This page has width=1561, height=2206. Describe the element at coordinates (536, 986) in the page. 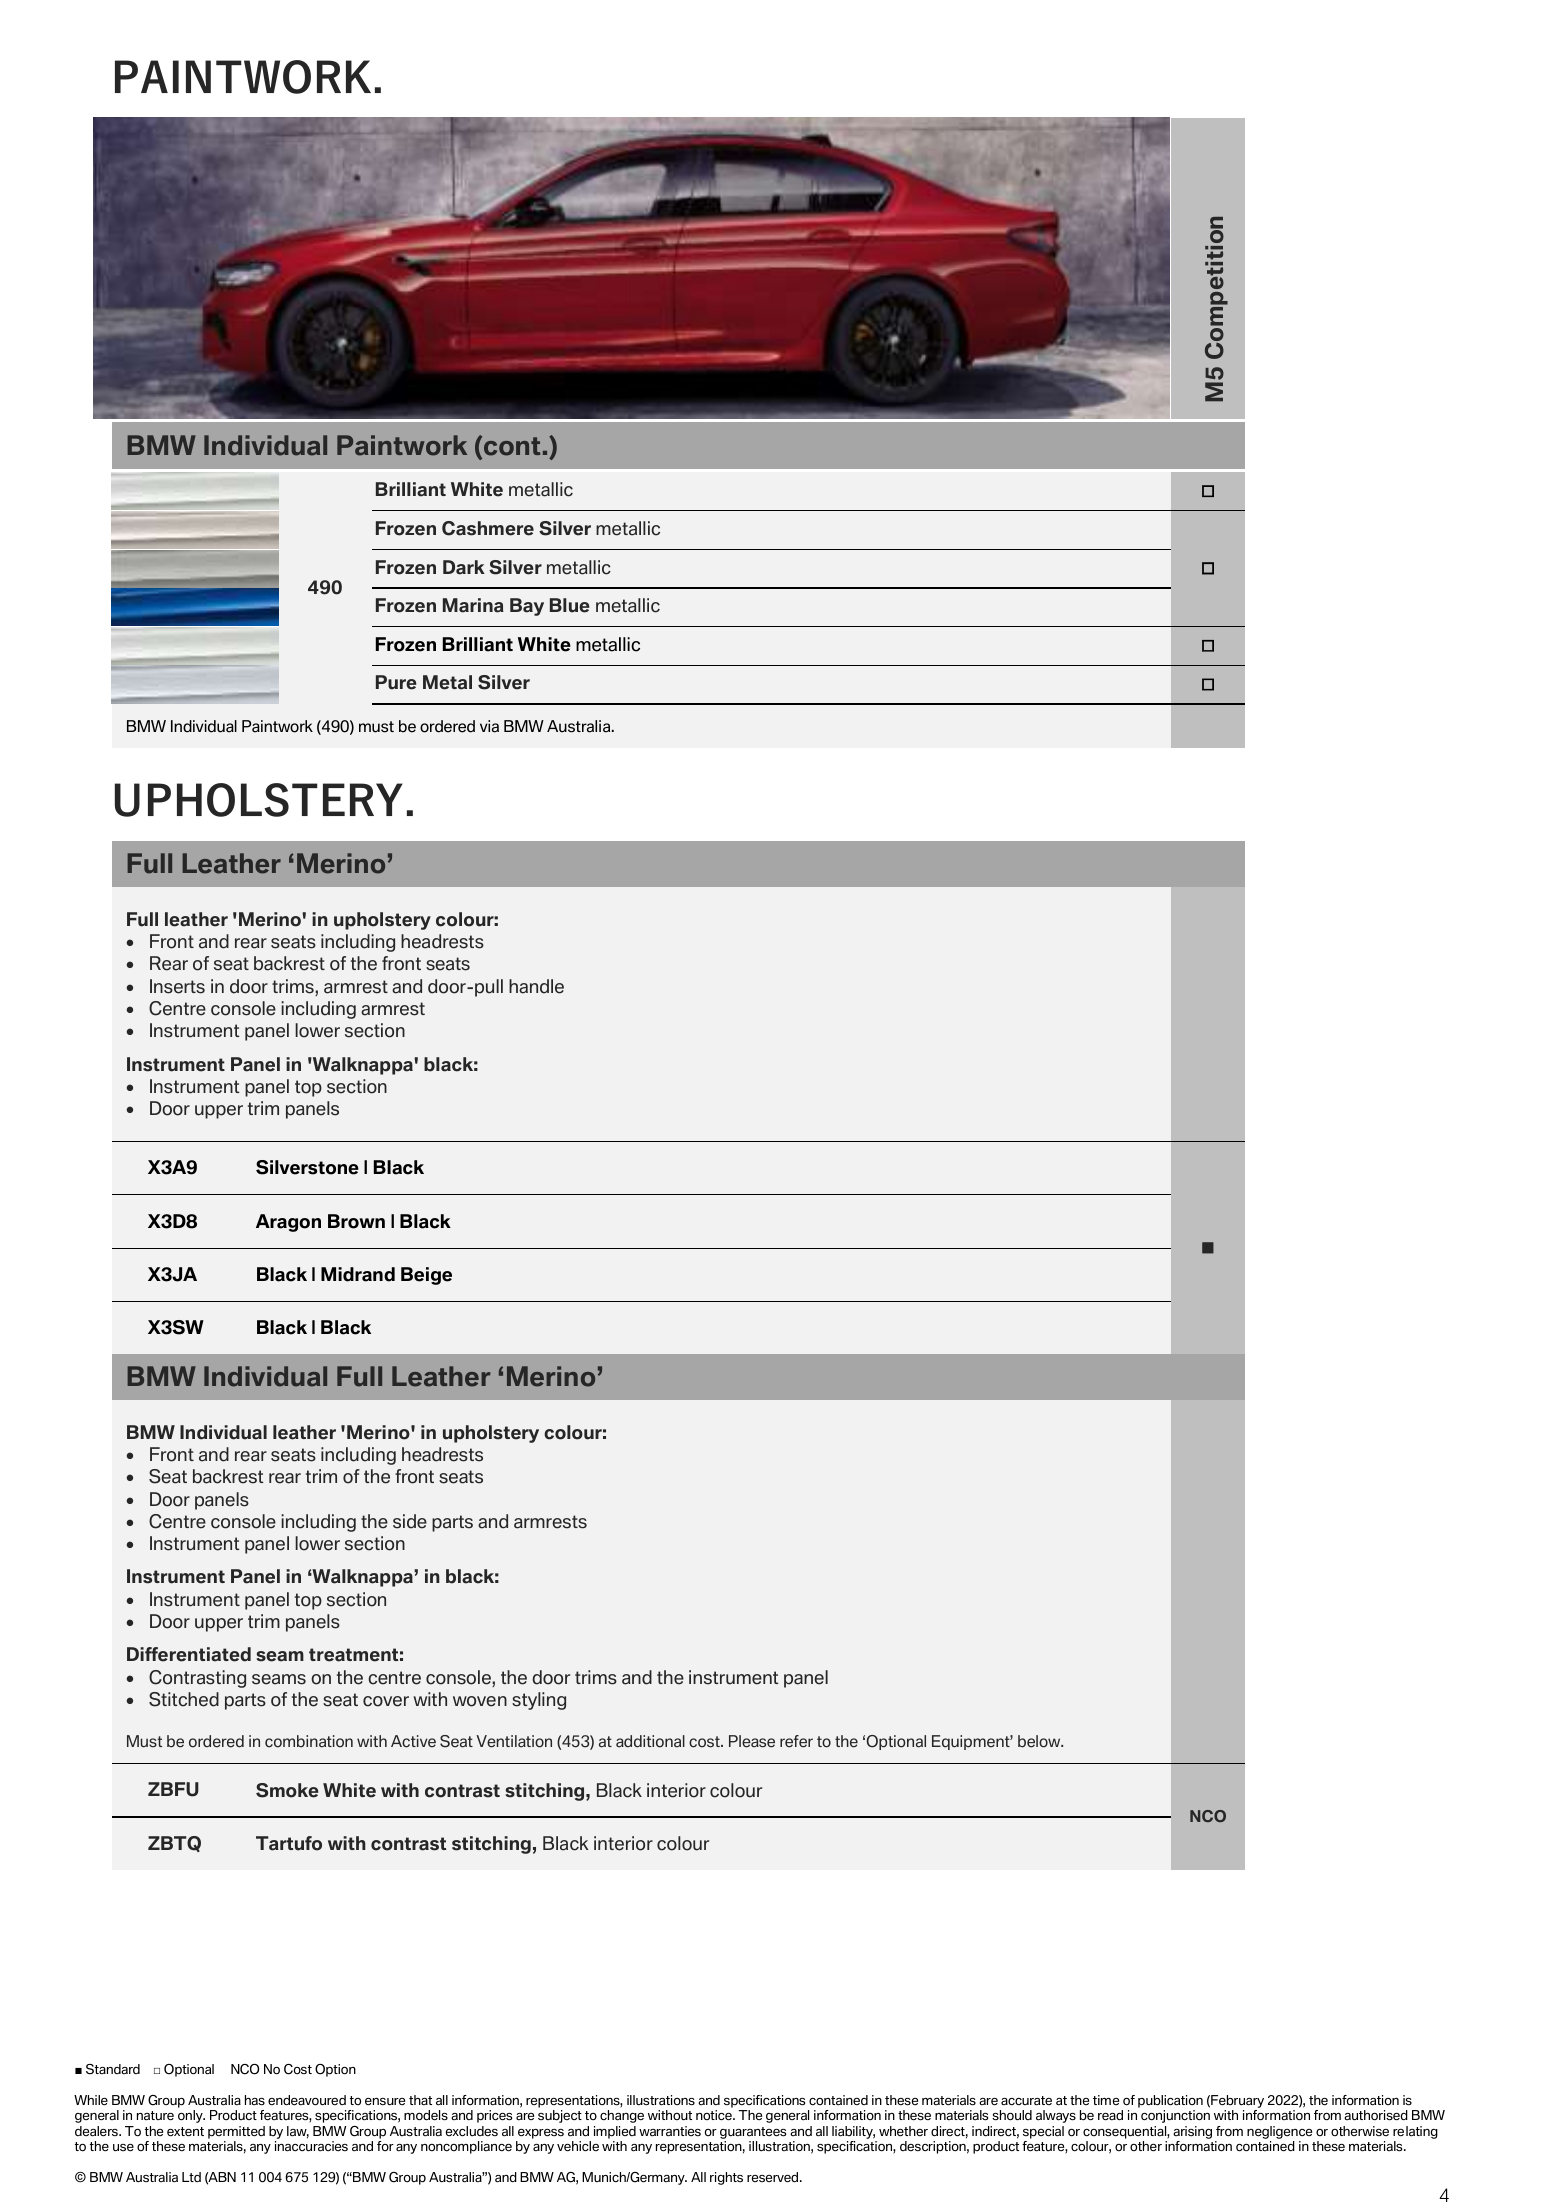

I see `handle` at that location.
